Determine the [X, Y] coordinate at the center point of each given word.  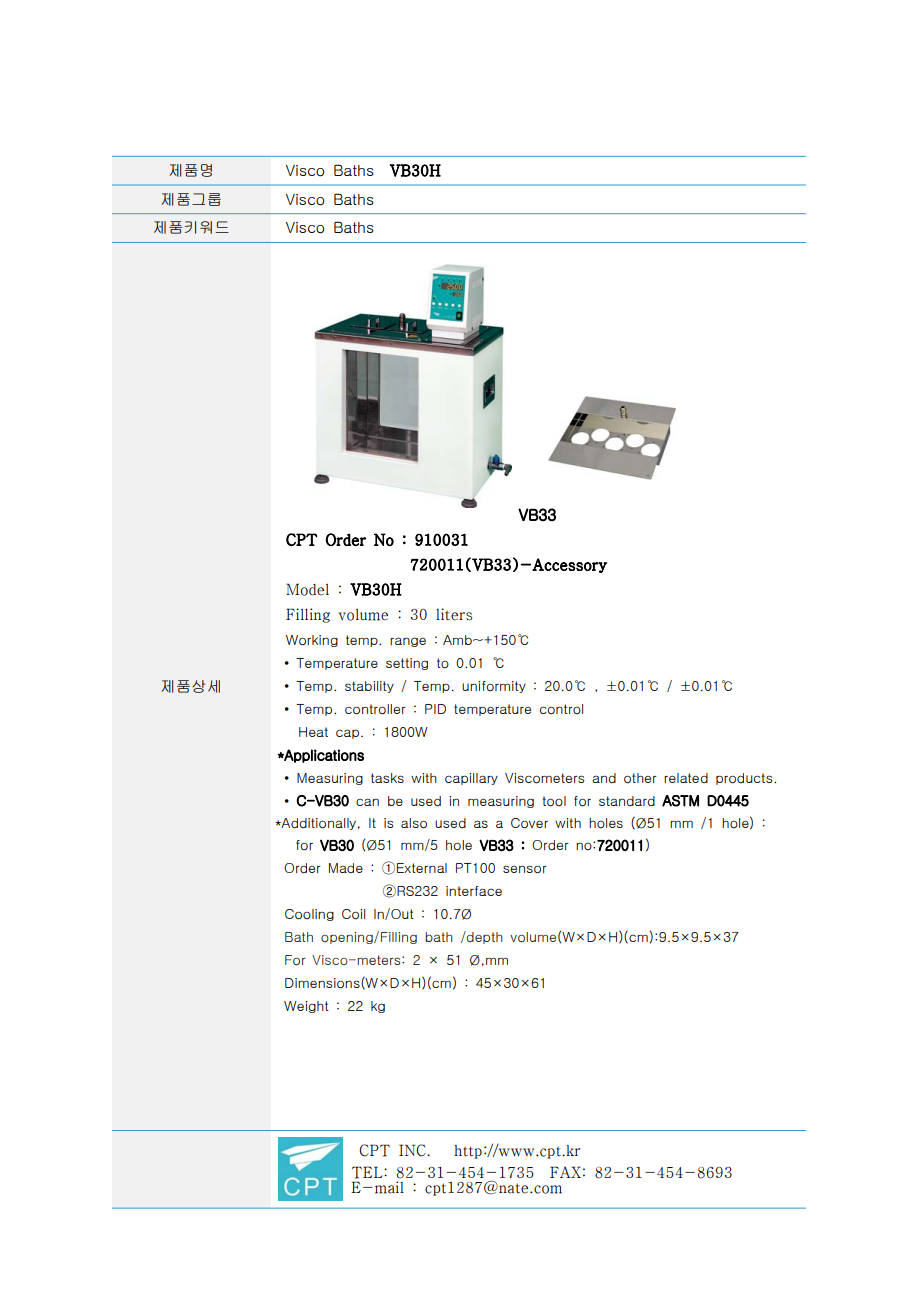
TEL [368, 1172]
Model [307, 589]
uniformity [494, 687]
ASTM [680, 801]
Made [346, 868]
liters [454, 614]
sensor [525, 869]
